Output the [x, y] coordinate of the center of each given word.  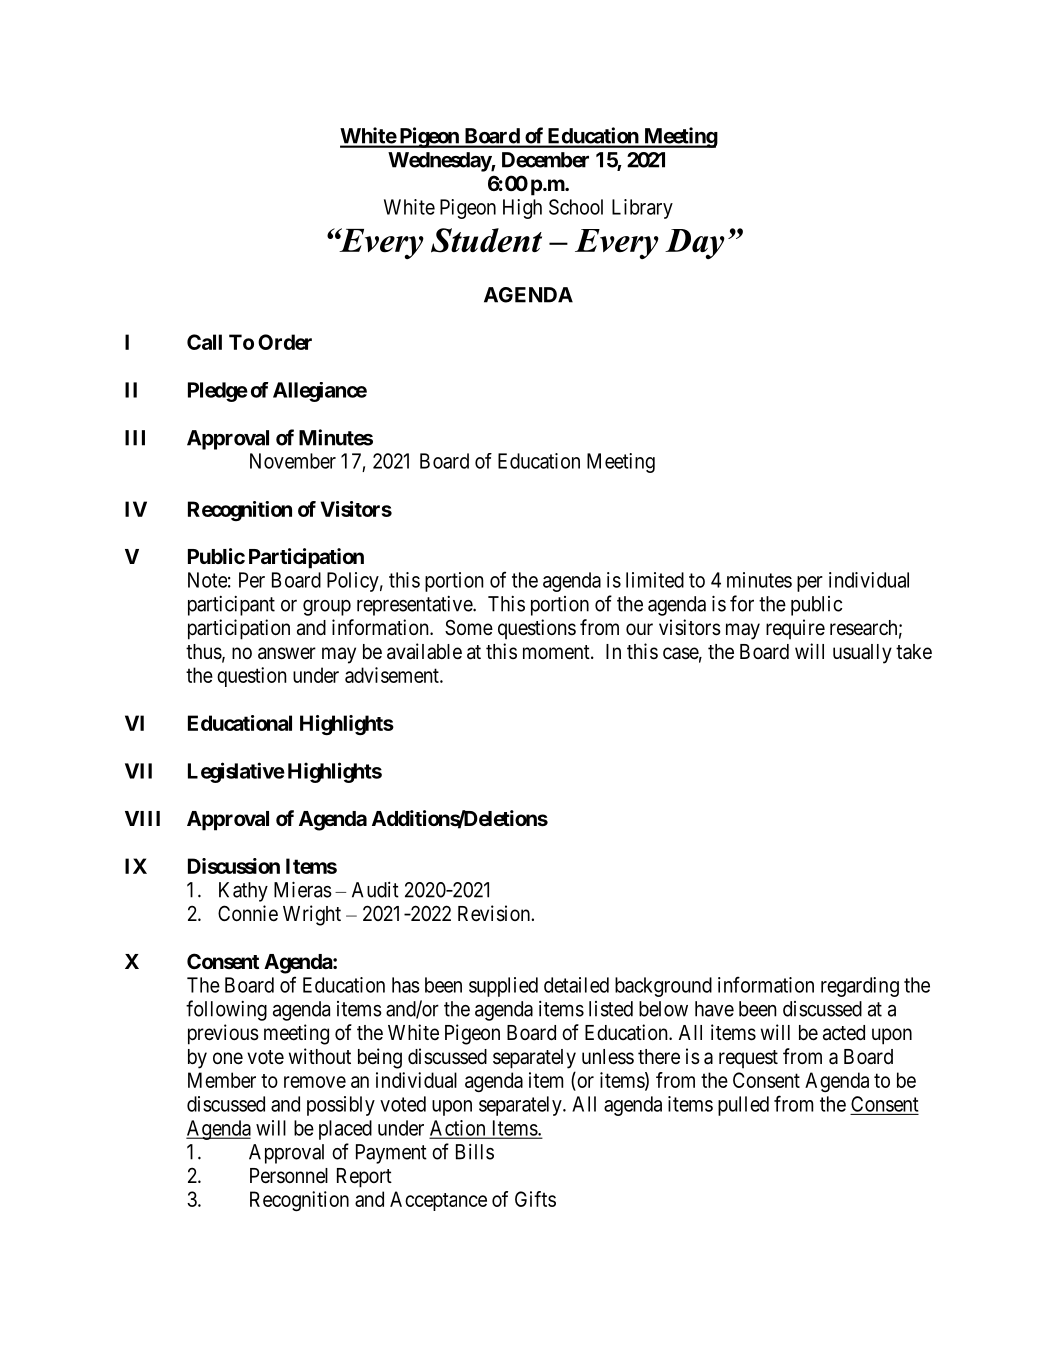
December [545, 160]
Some [469, 627]
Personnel [289, 1176]
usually [862, 654]
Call [204, 342]
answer [287, 653]
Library [642, 209]
